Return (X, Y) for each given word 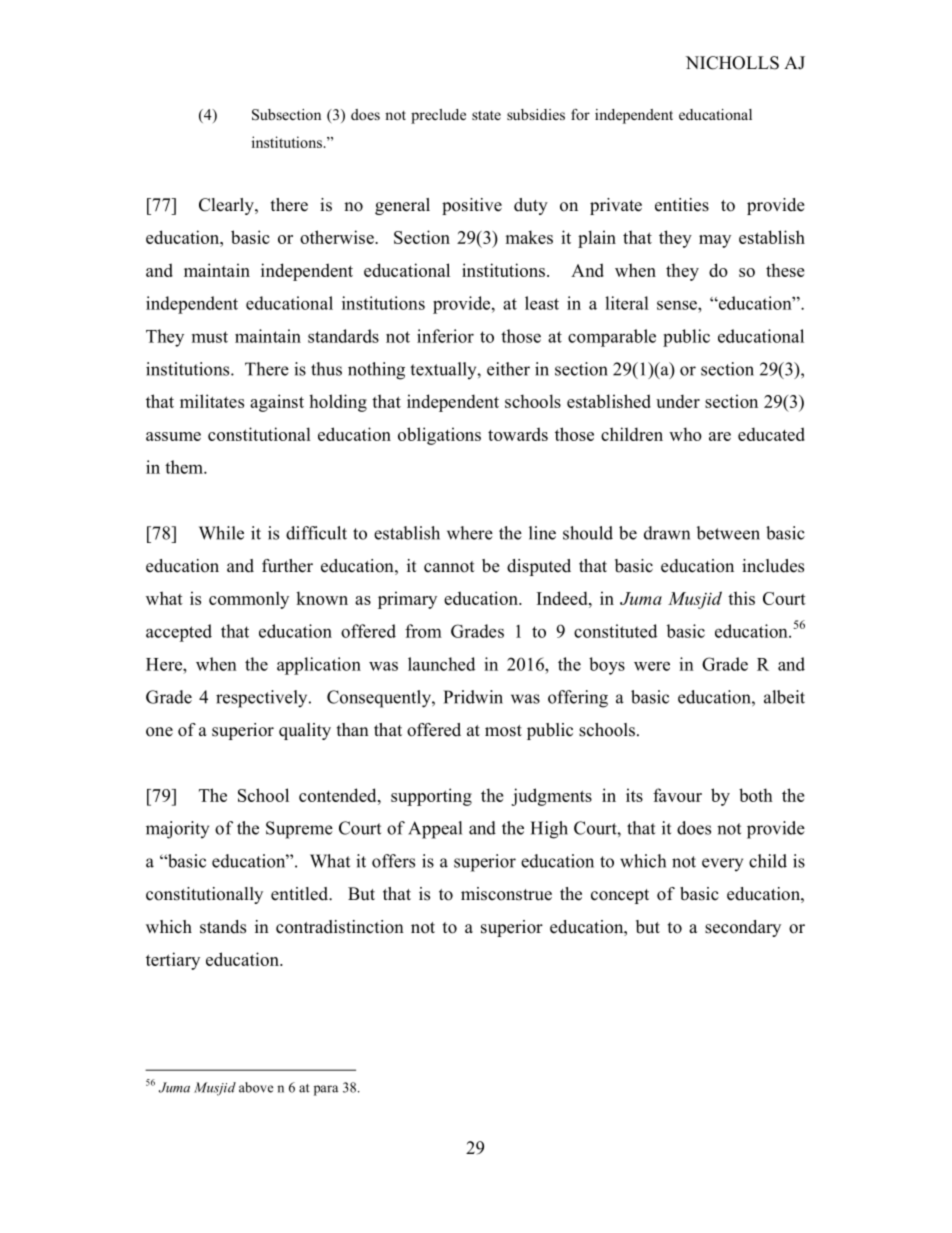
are (720, 436)
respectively (263, 699)
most (503, 731)
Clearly (227, 206)
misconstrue (506, 894)
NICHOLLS (732, 63)
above (256, 1087)
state (486, 115)
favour (677, 795)
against (277, 403)
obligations (439, 436)
